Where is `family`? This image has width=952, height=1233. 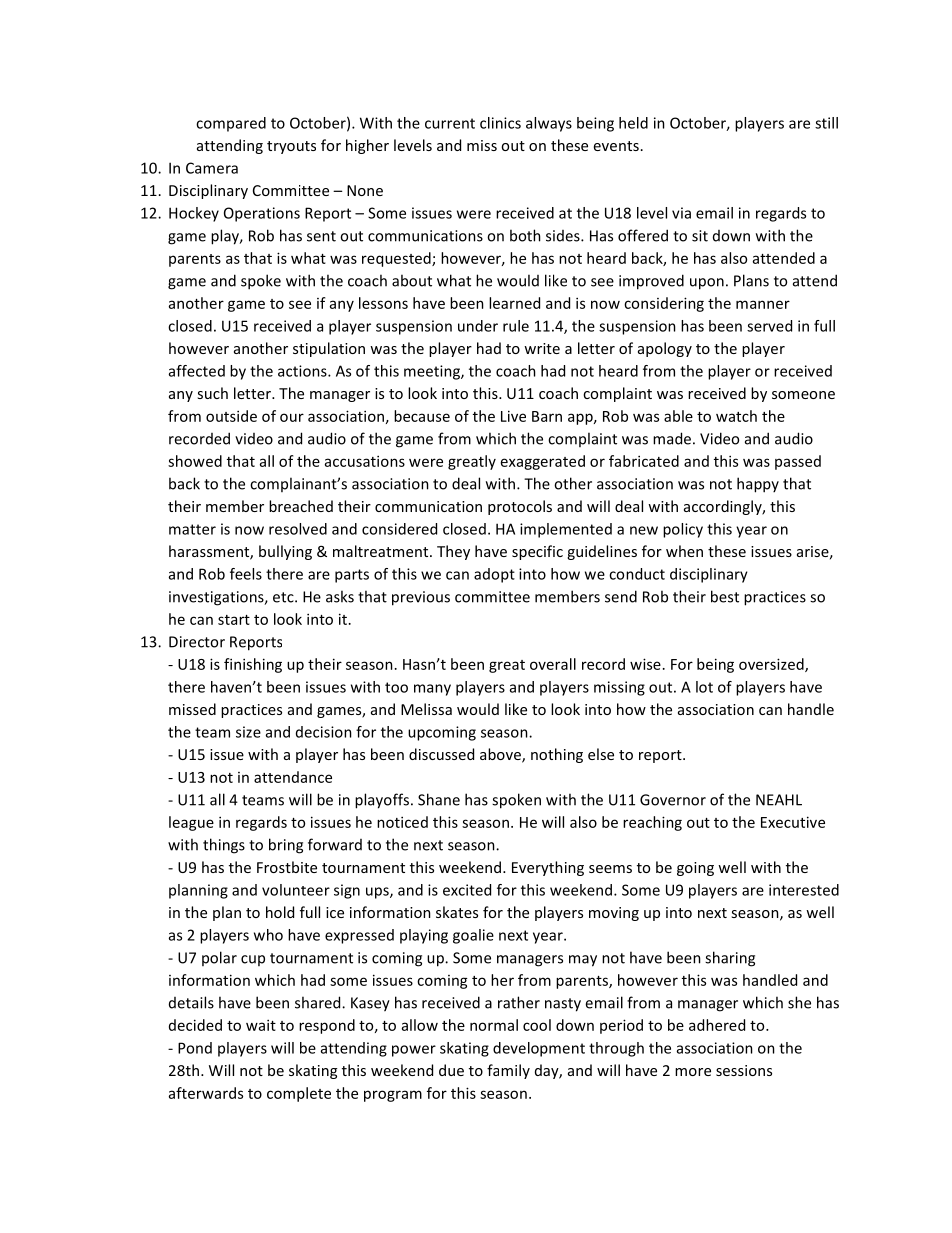 family is located at coordinates (508, 1071).
